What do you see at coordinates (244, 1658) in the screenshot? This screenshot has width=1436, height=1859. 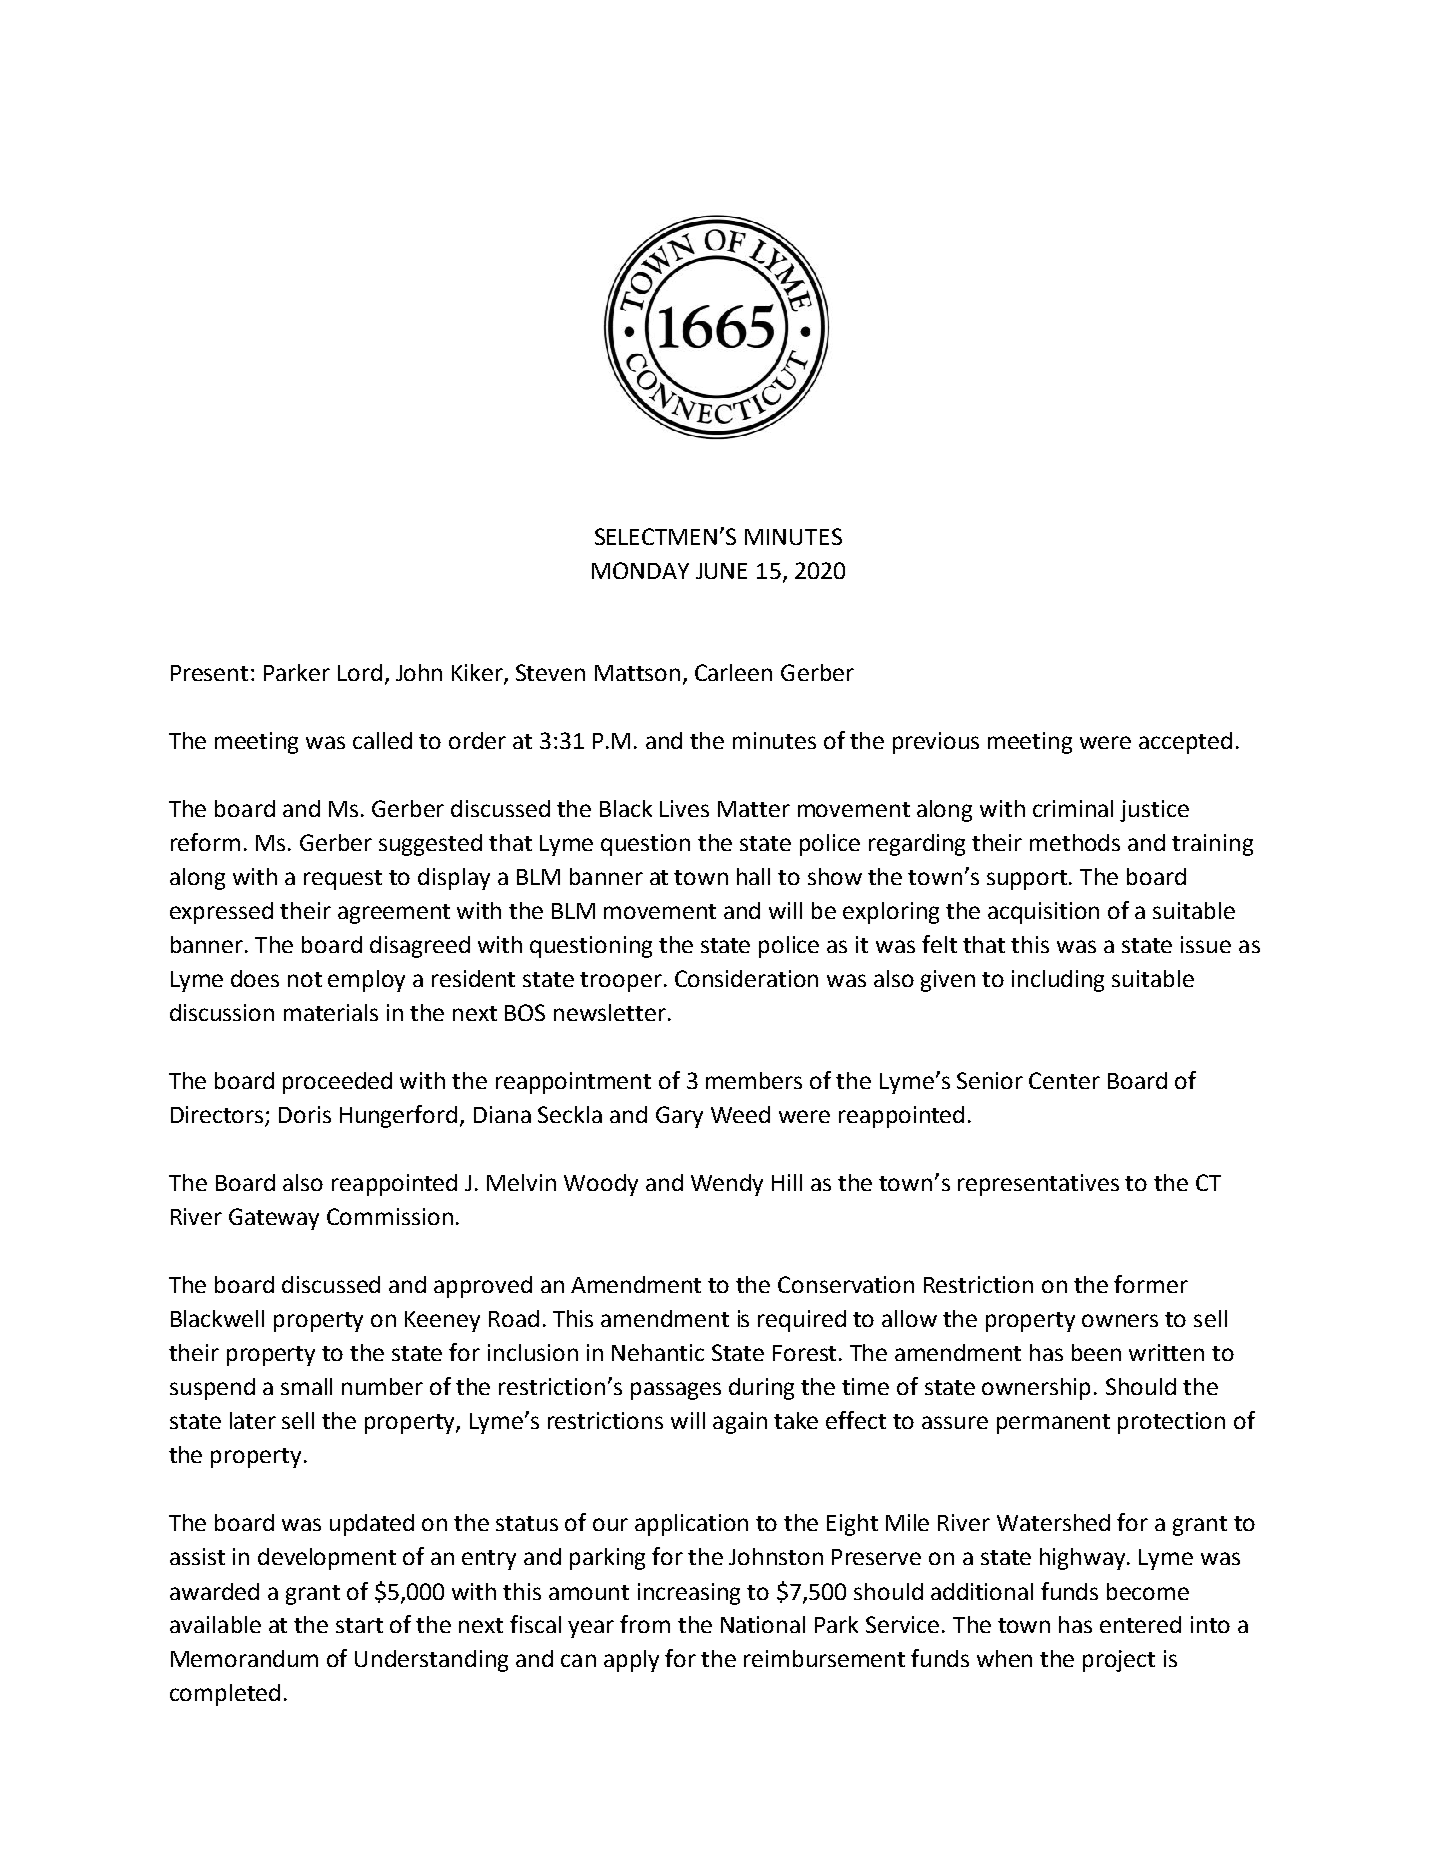 I see `Memorandum` at bounding box center [244, 1658].
